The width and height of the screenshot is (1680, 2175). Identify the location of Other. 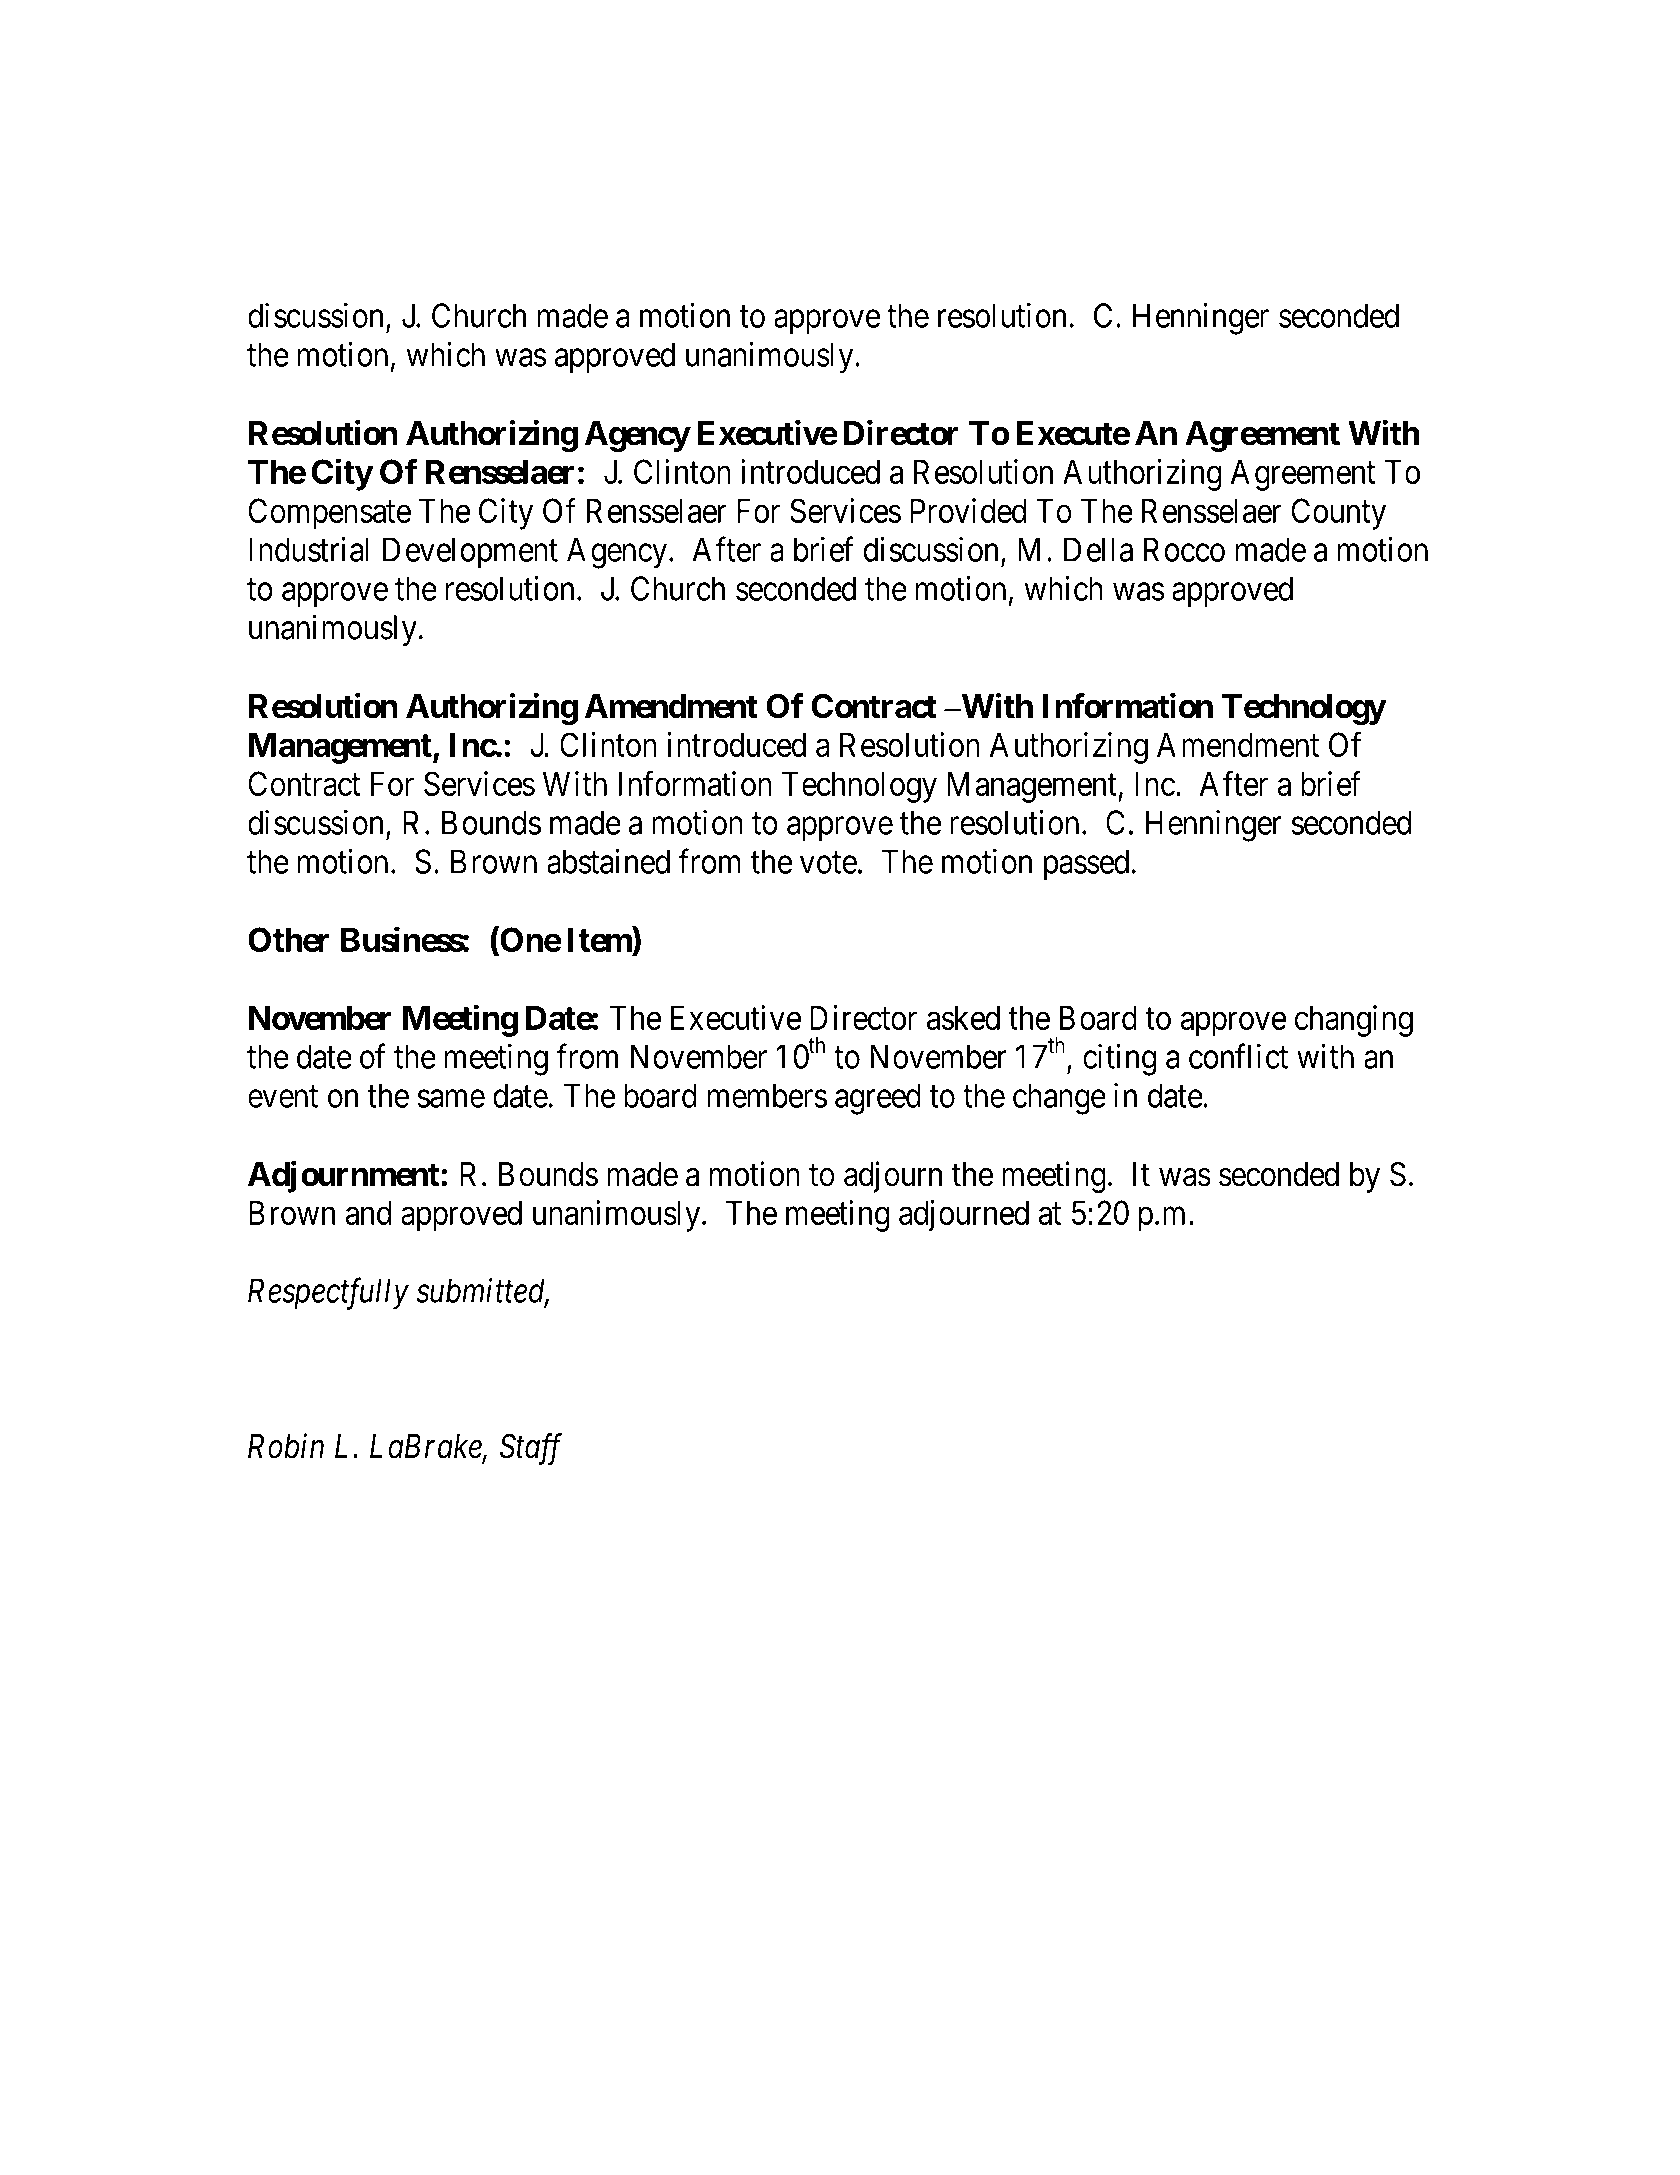
(289, 939).
